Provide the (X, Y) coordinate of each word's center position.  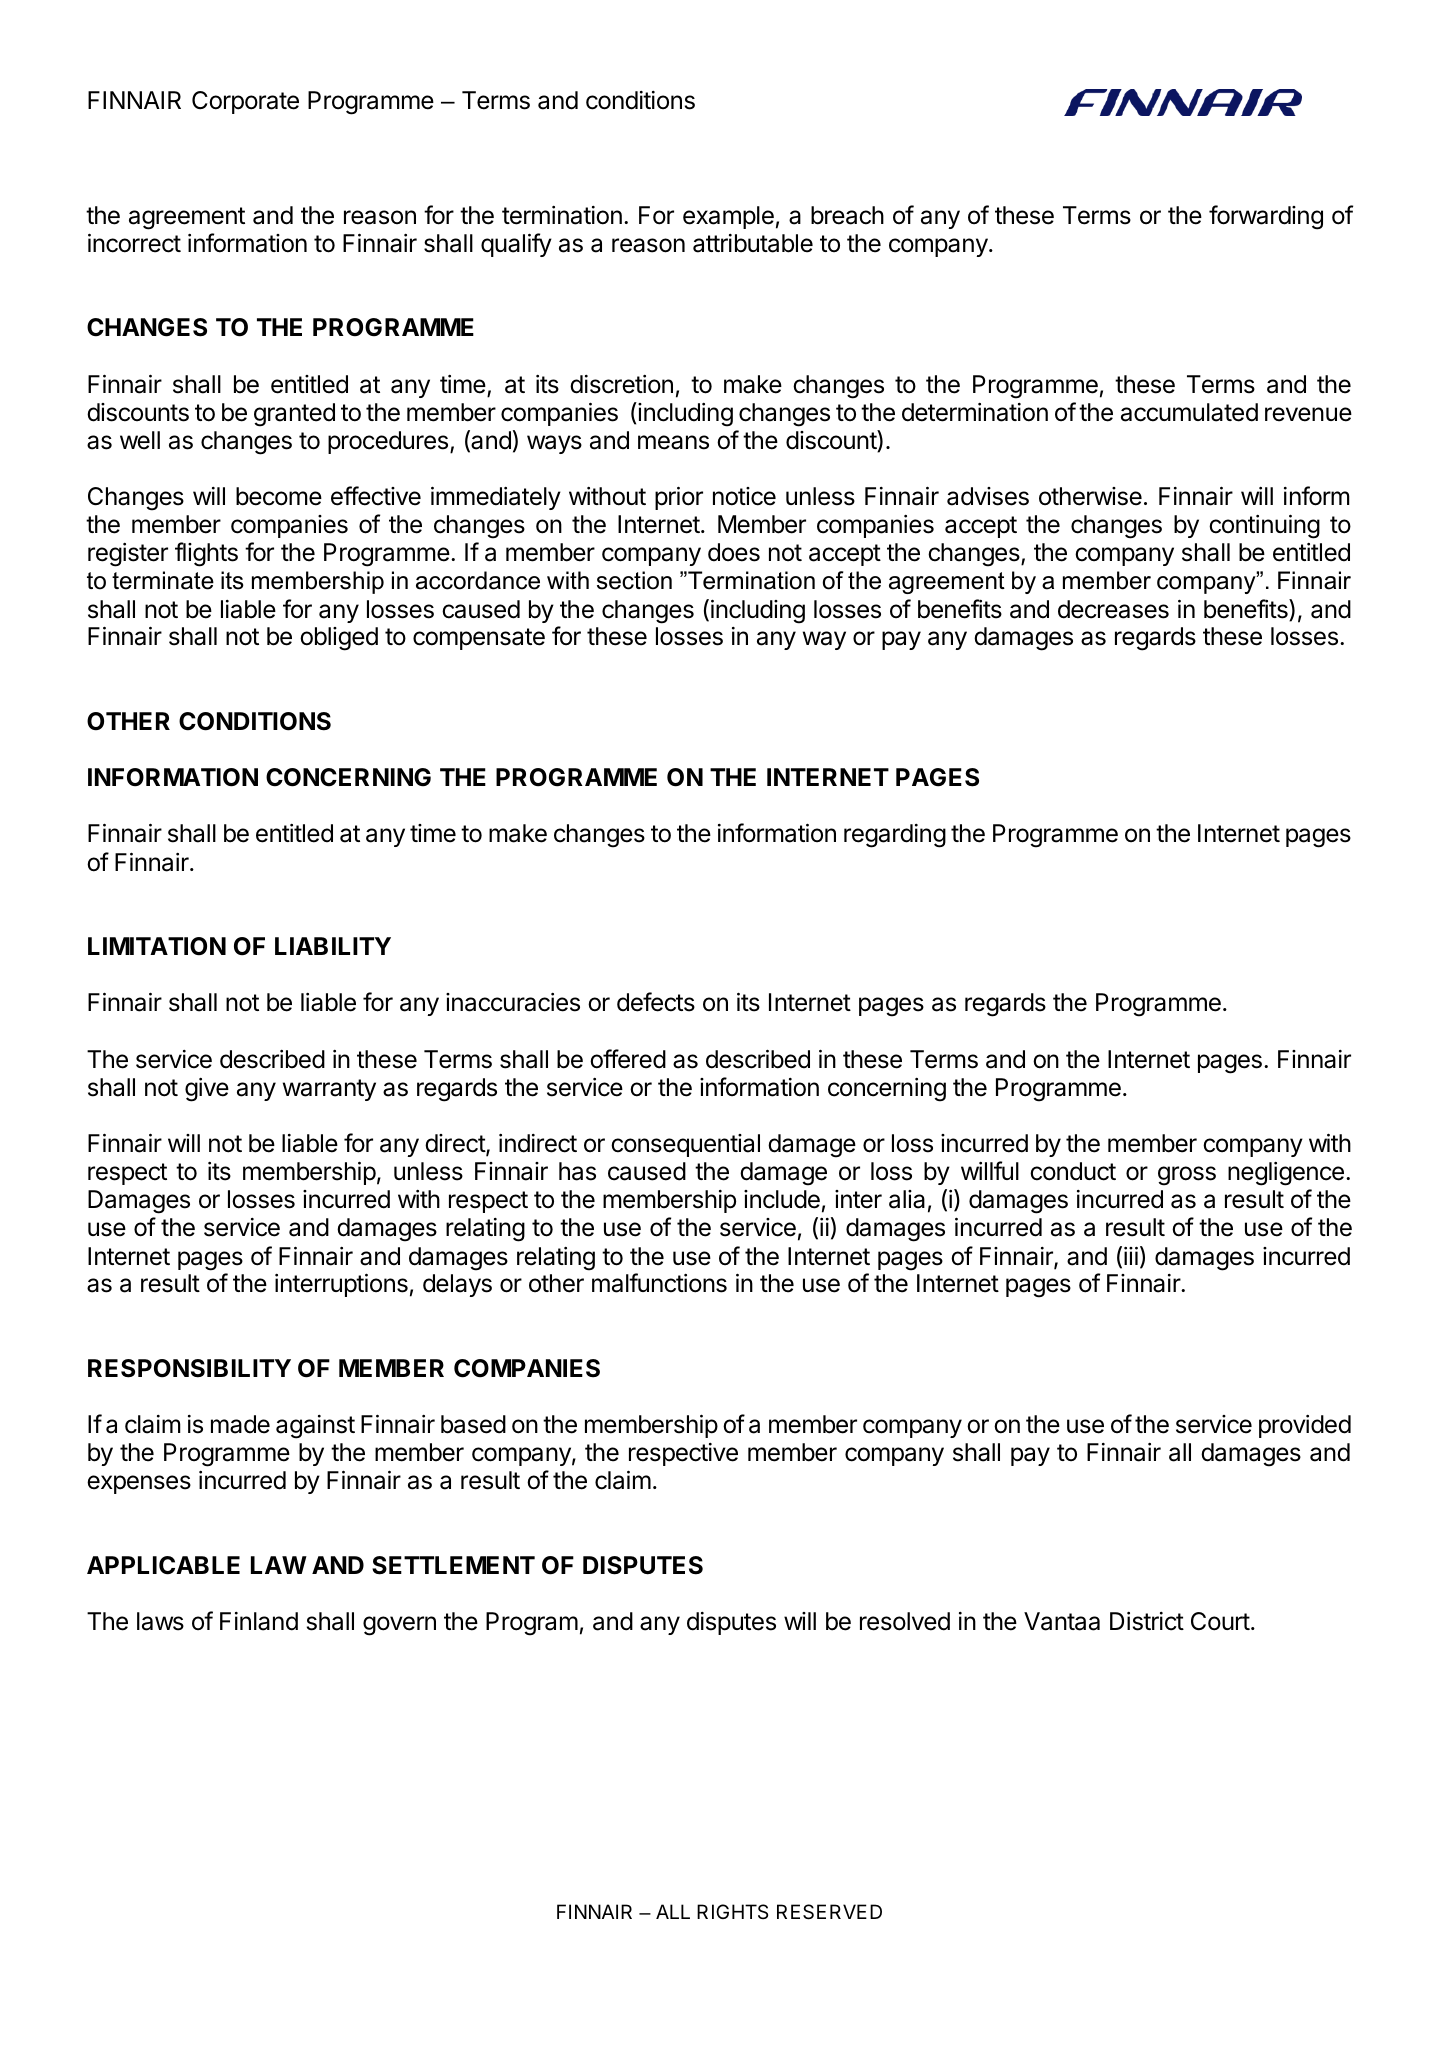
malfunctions (659, 1283)
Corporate (245, 102)
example (728, 217)
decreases (1113, 609)
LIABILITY (333, 946)
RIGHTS (732, 1911)
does (734, 552)
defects (656, 1002)
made (240, 1424)
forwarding (1266, 217)
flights (206, 554)
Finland (259, 1621)
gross (1187, 1176)
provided (1305, 1426)
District (1147, 1621)
